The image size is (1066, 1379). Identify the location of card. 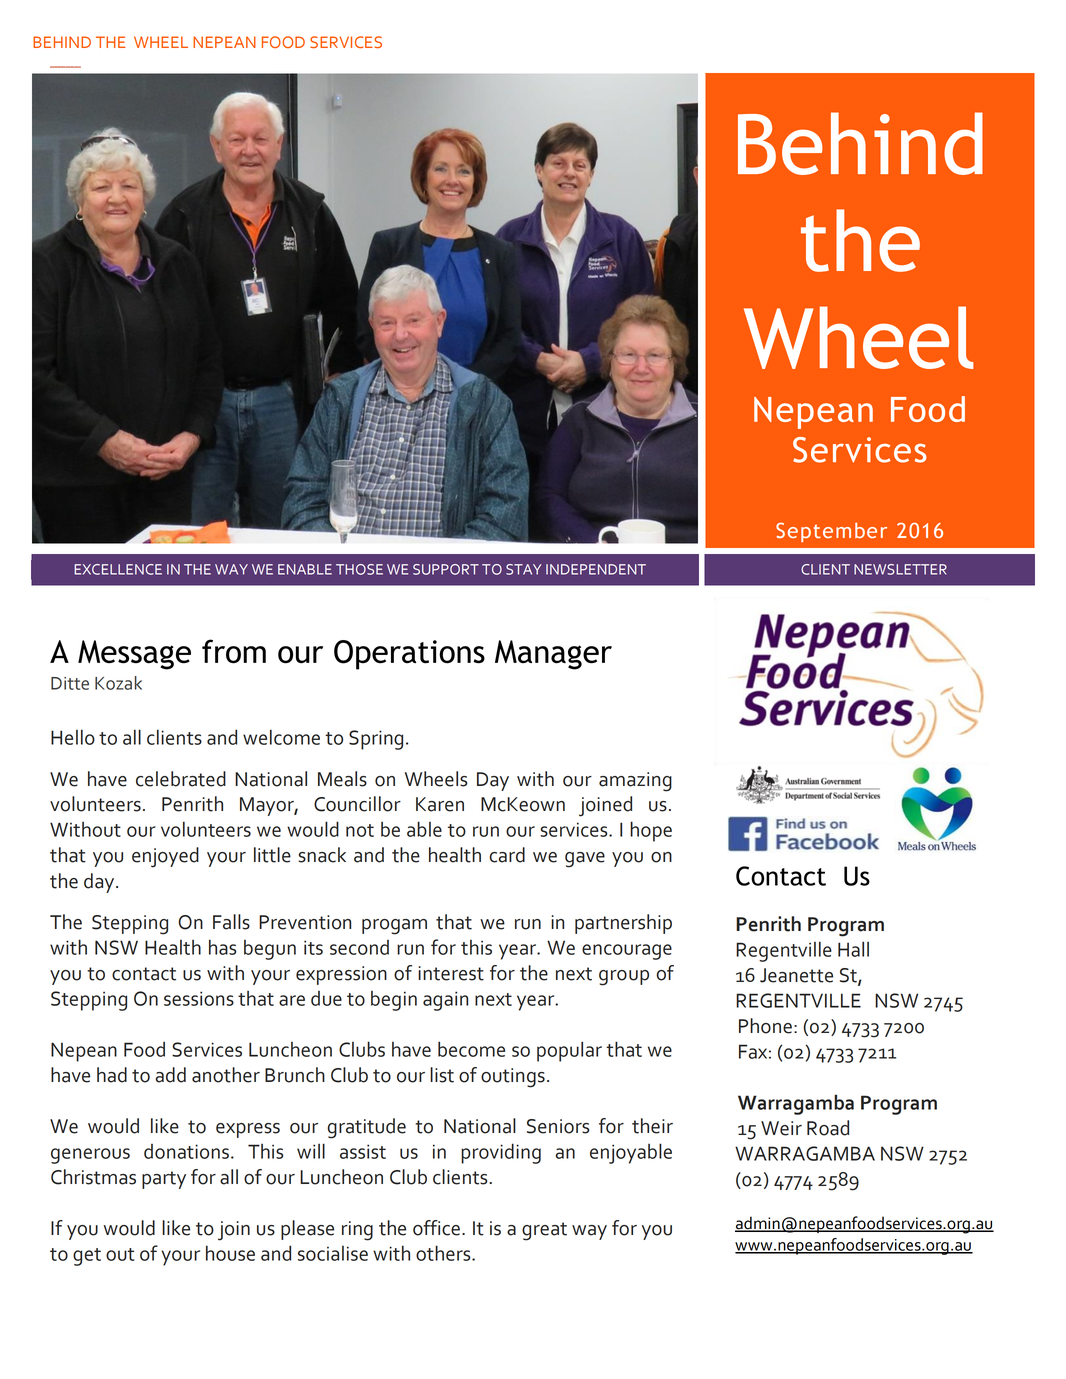
(507, 855).
